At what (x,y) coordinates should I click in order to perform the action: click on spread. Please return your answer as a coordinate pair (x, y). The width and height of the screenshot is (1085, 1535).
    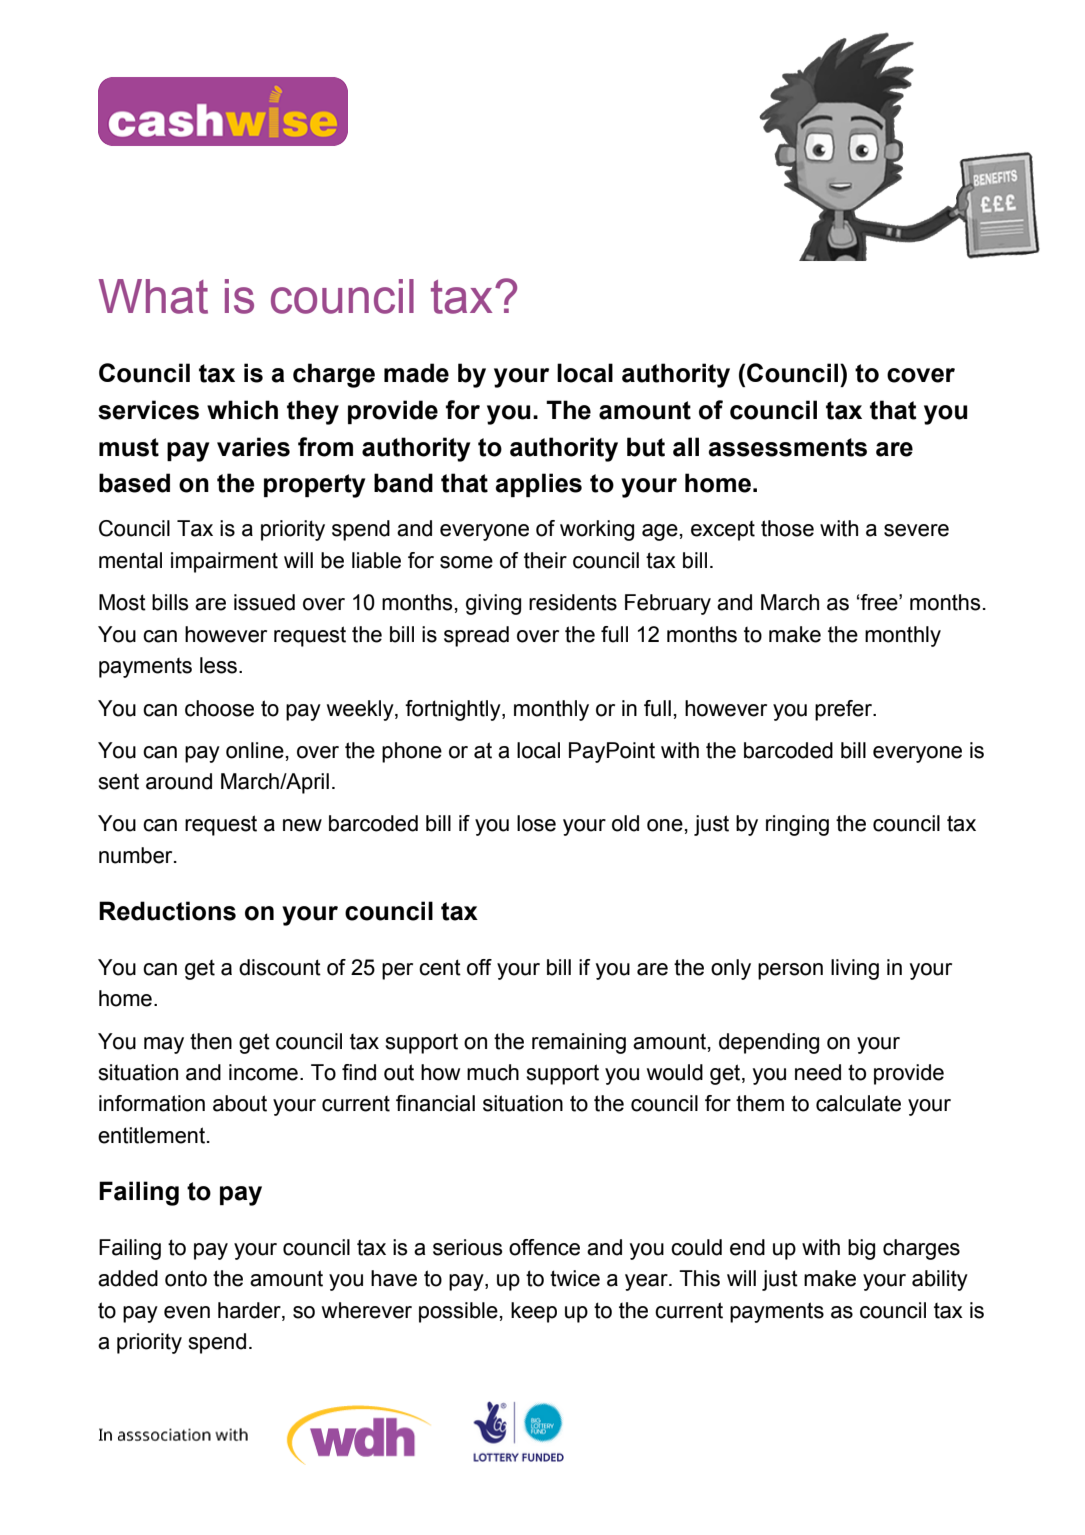
    Looking at the image, I should click on (476, 636).
